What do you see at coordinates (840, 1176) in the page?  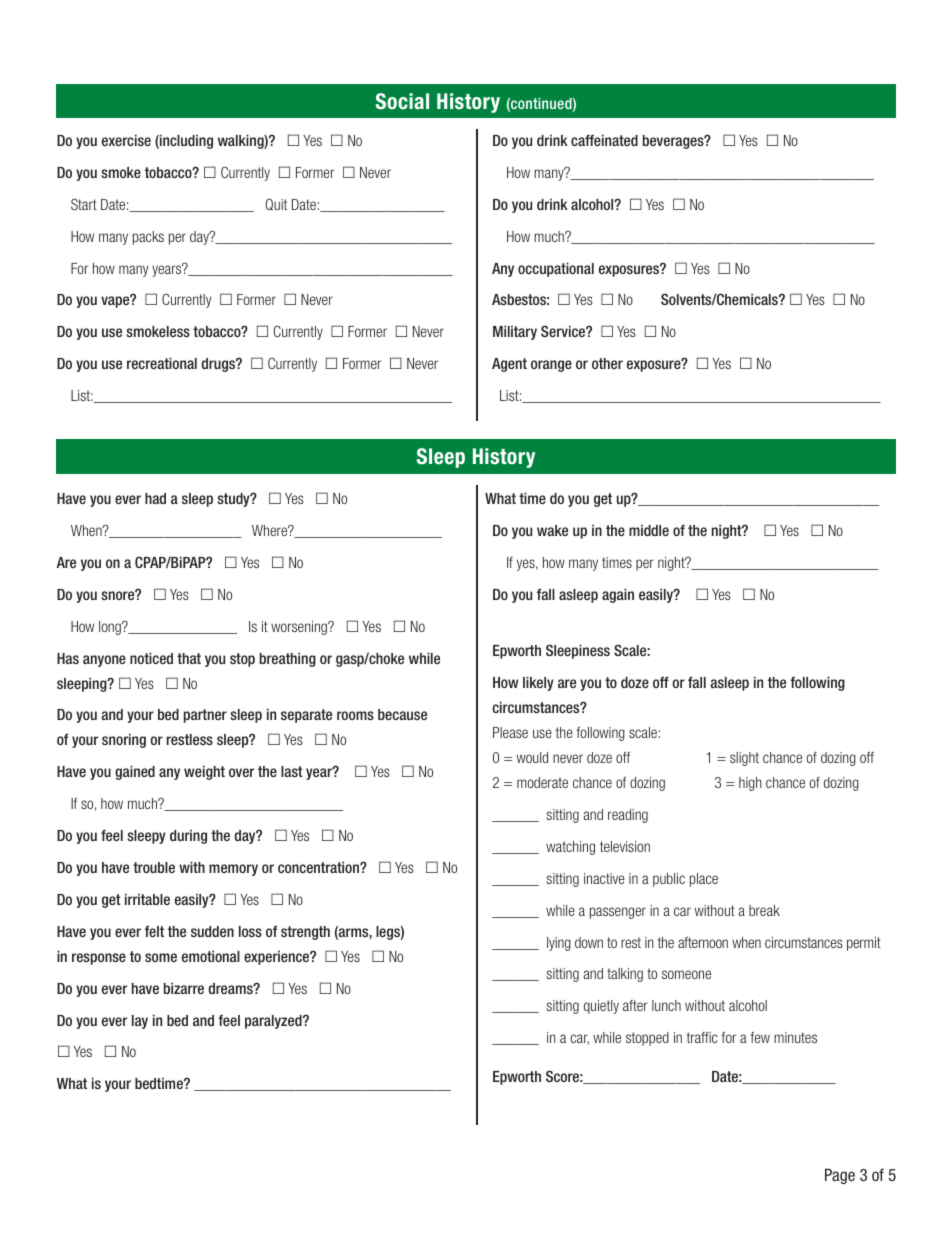 I see `Page` at bounding box center [840, 1176].
